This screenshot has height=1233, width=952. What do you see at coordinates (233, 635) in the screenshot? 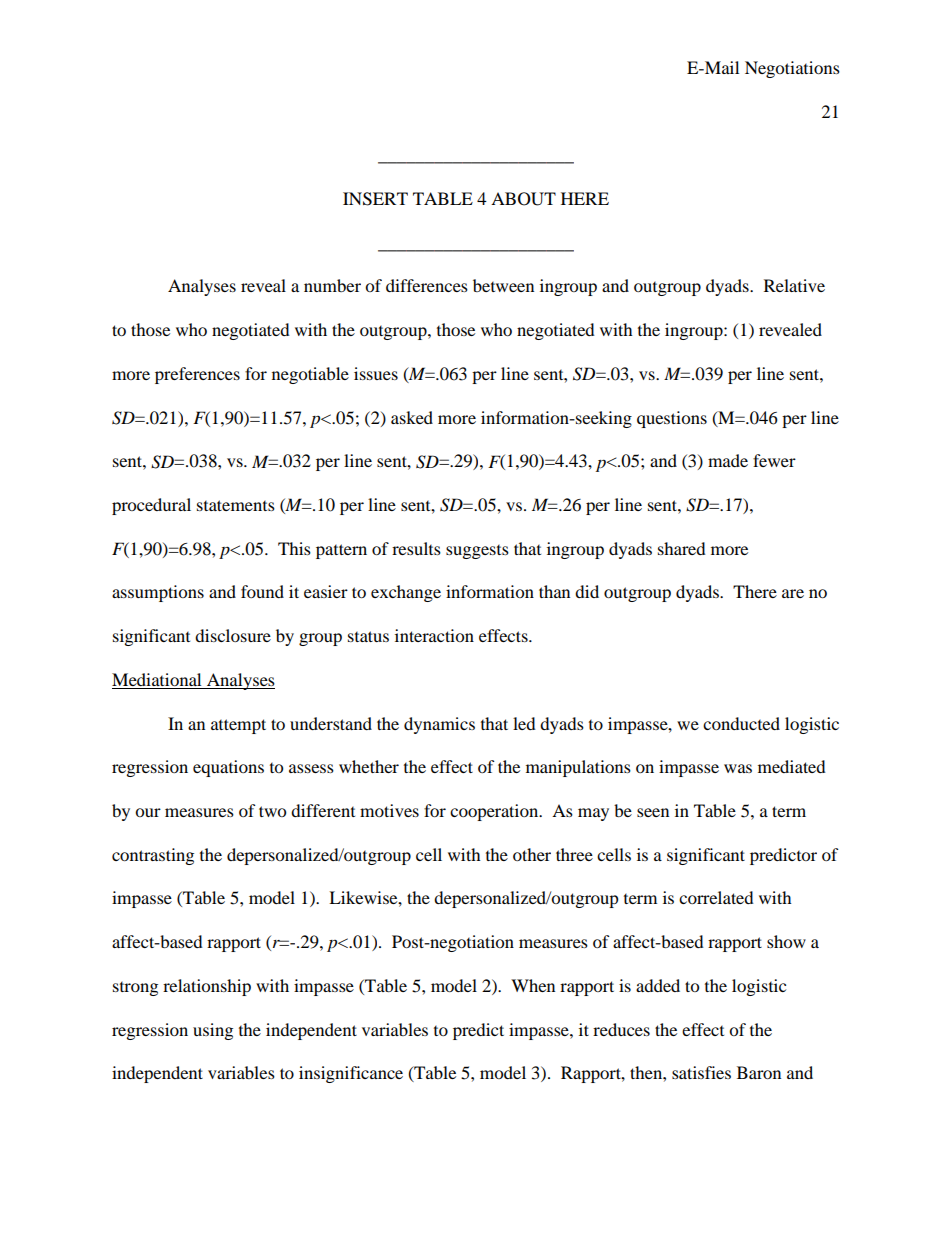
I see `disclosure` at bounding box center [233, 635].
